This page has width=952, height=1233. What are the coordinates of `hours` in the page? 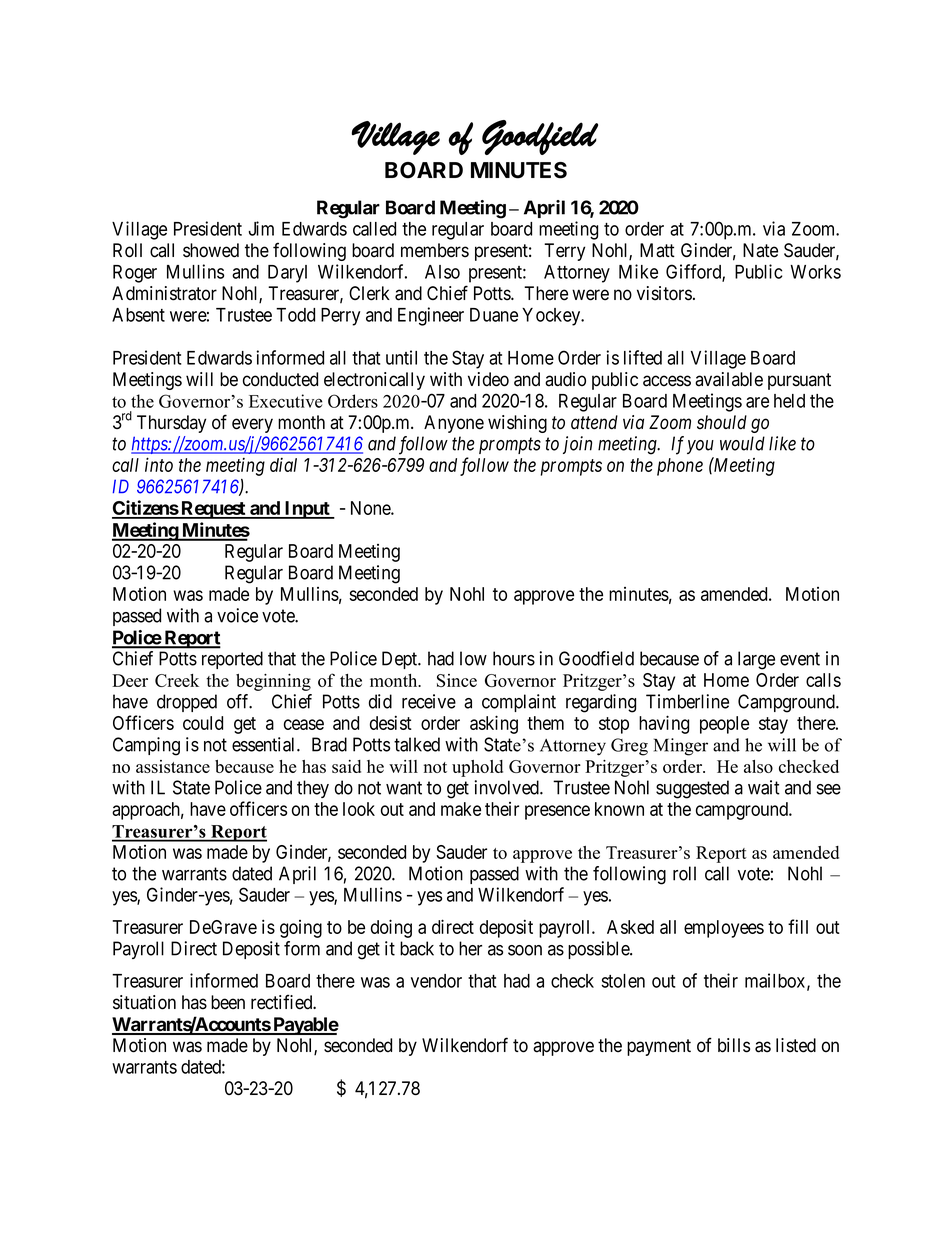 It's located at (514, 658).
